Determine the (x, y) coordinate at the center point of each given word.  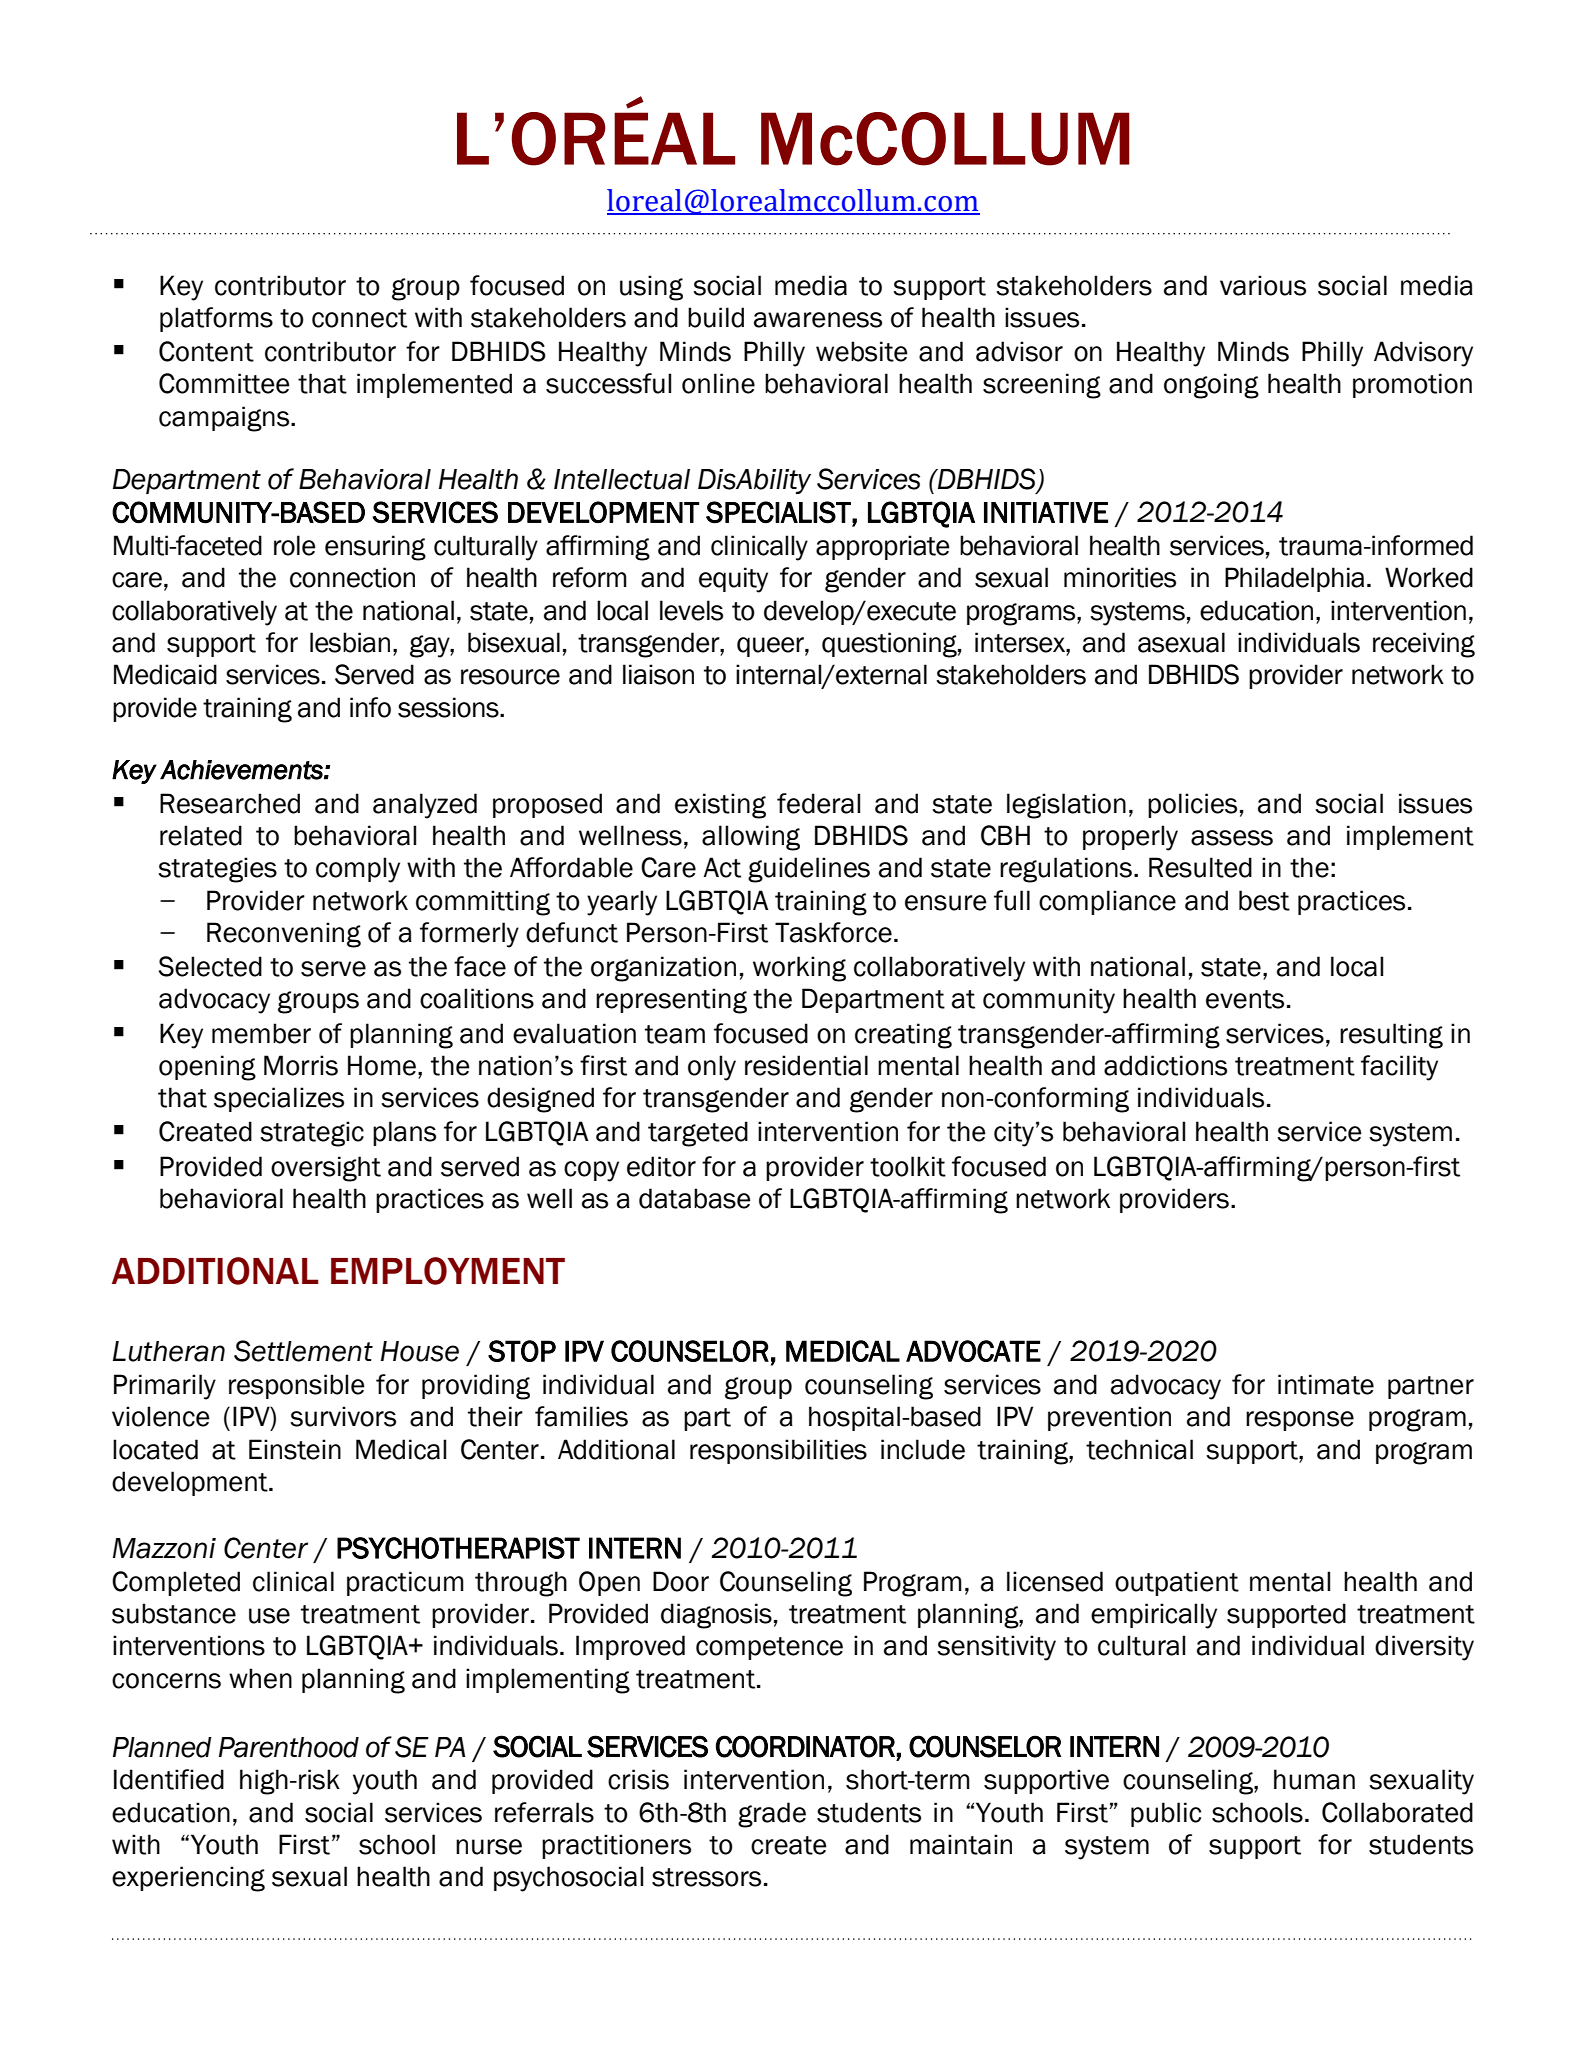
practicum (405, 1583)
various (1263, 285)
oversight (326, 1169)
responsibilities (778, 1451)
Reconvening (284, 935)
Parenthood (289, 1747)
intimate (1326, 1384)
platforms (216, 319)
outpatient (1177, 1583)
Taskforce (833, 932)
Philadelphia (1294, 579)
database (695, 1198)
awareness (818, 320)
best (1264, 900)
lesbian (350, 642)
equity (733, 580)
